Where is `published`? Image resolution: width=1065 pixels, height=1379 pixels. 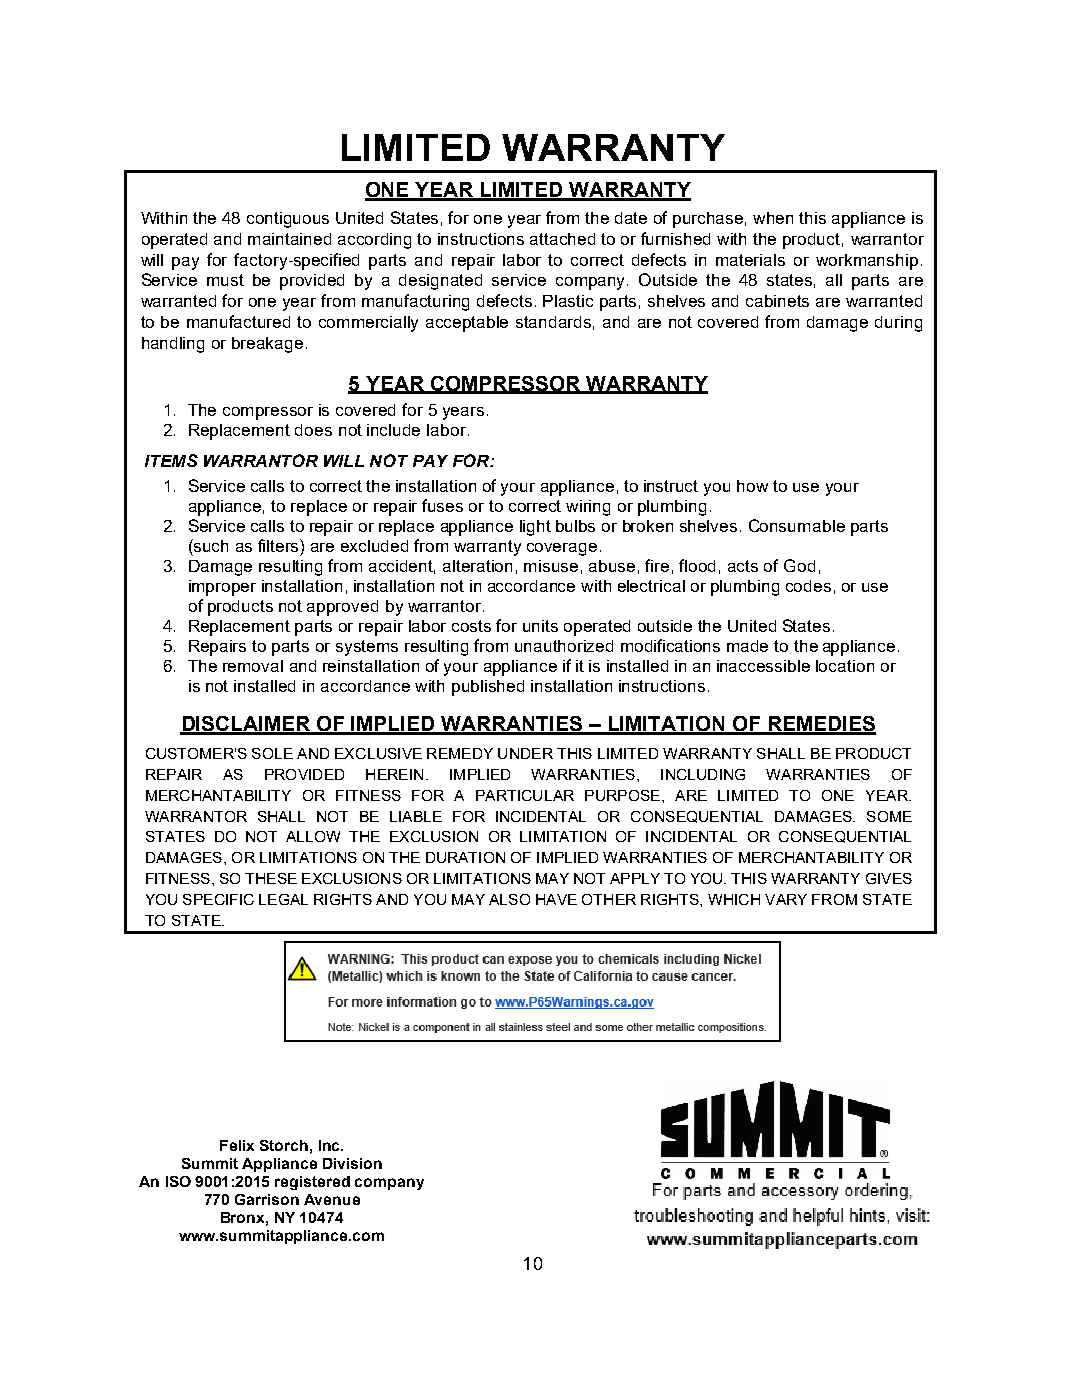 published is located at coordinates (488, 688).
